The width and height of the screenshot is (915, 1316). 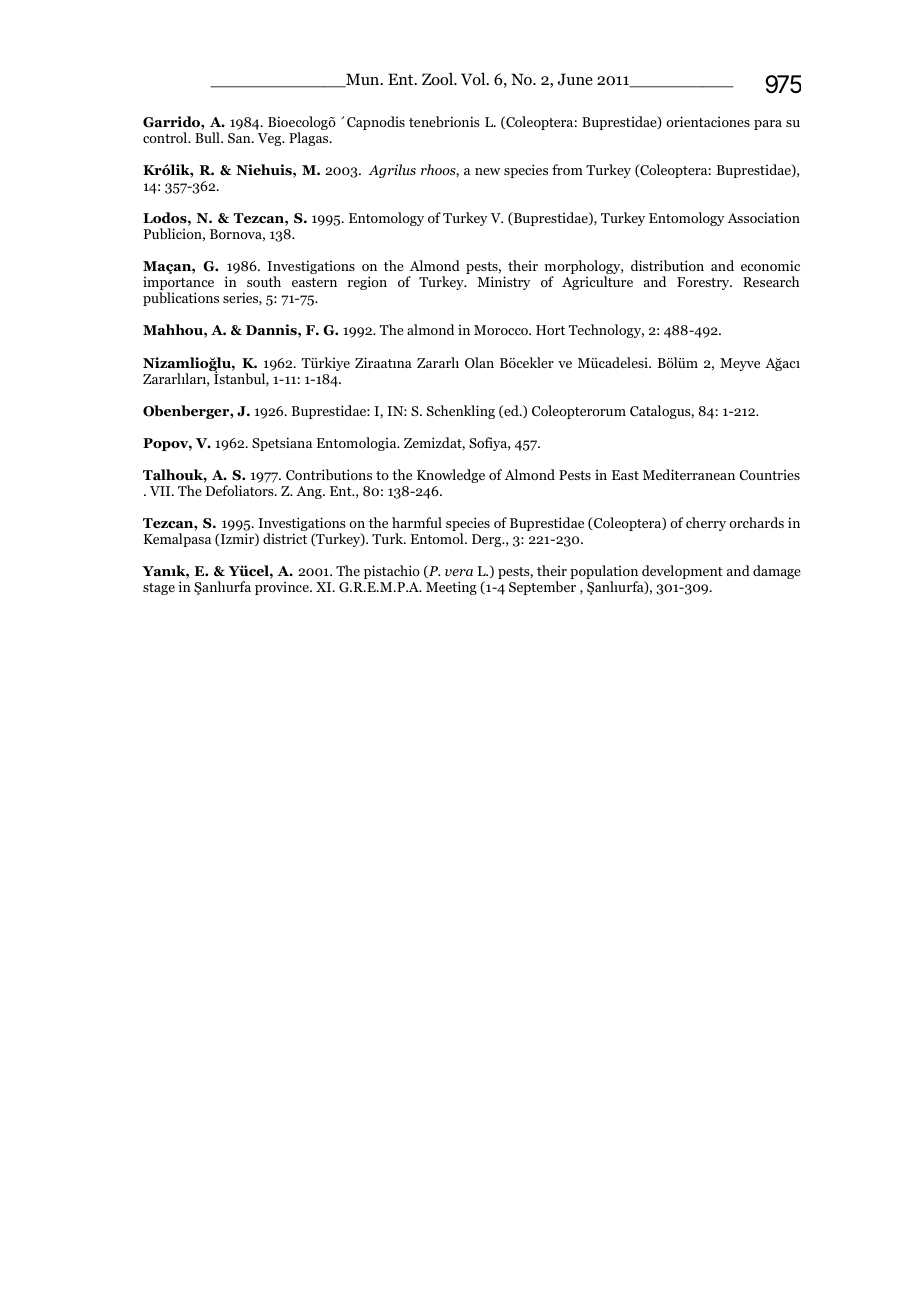 What do you see at coordinates (181, 299) in the screenshot?
I see `publications` at bounding box center [181, 299].
